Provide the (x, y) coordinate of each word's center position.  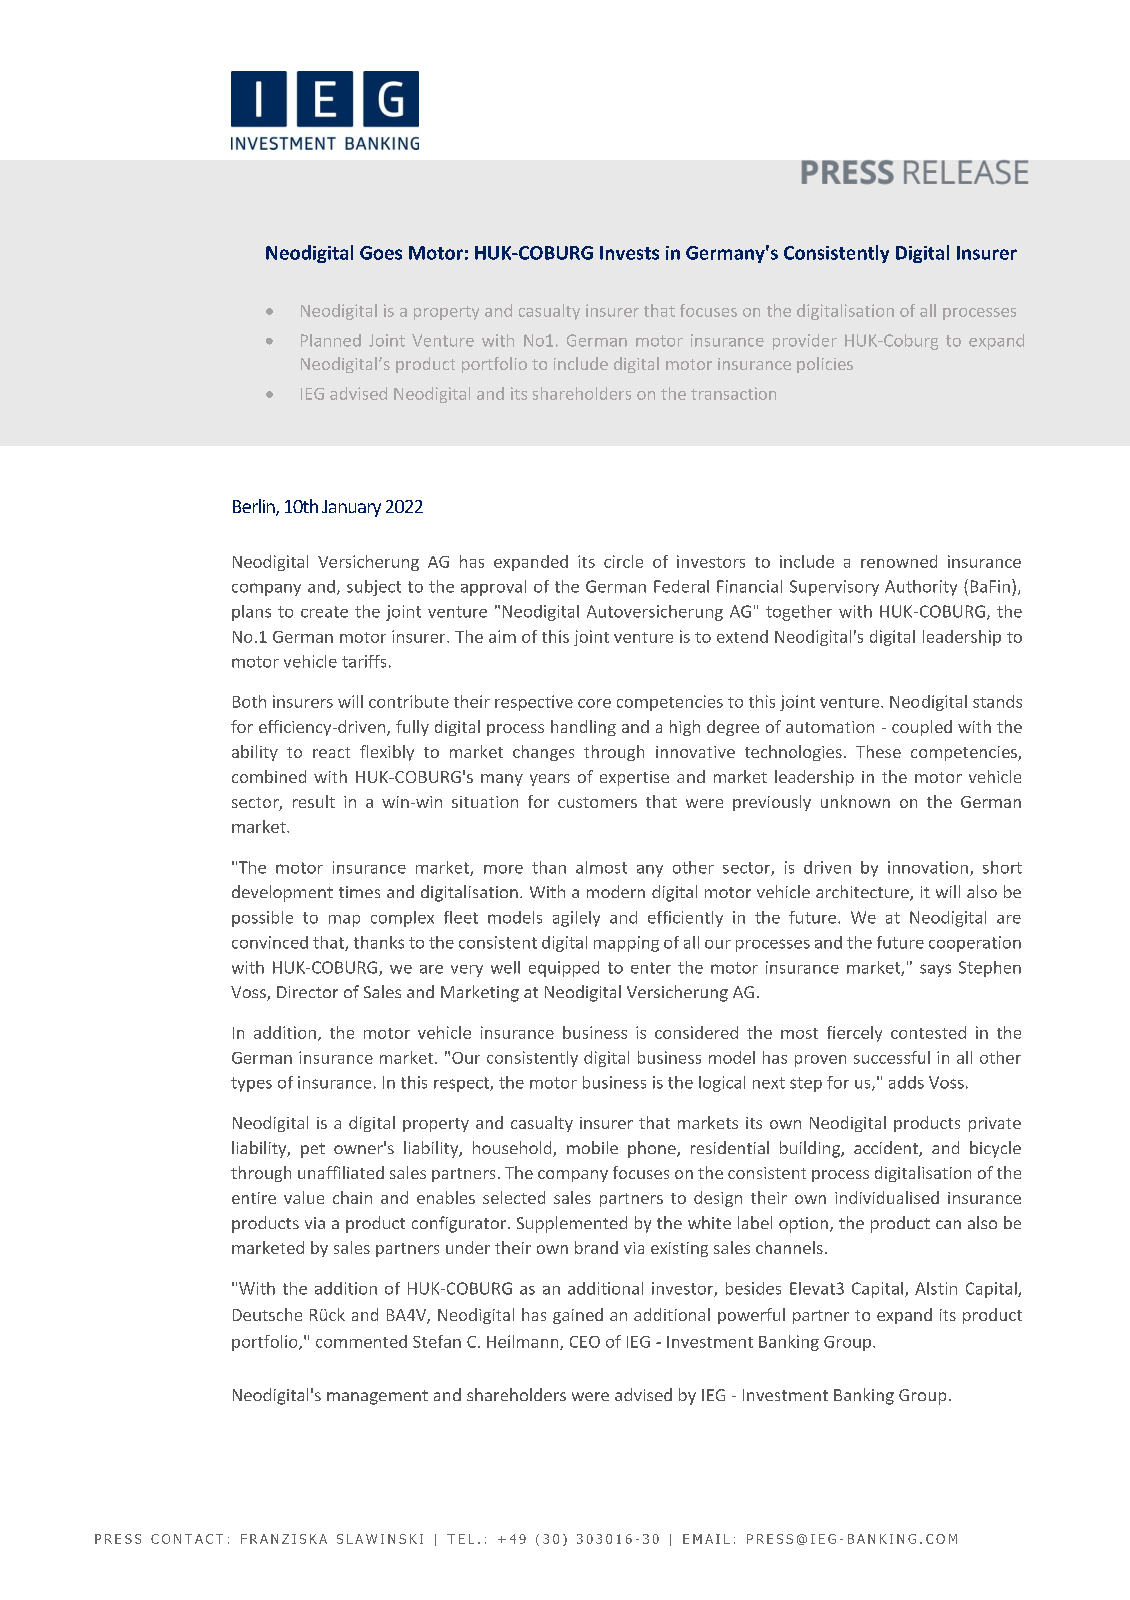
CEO (585, 1342)
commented (361, 1341)
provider (805, 342)
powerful (751, 1316)
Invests (629, 253)
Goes (381, 253)
